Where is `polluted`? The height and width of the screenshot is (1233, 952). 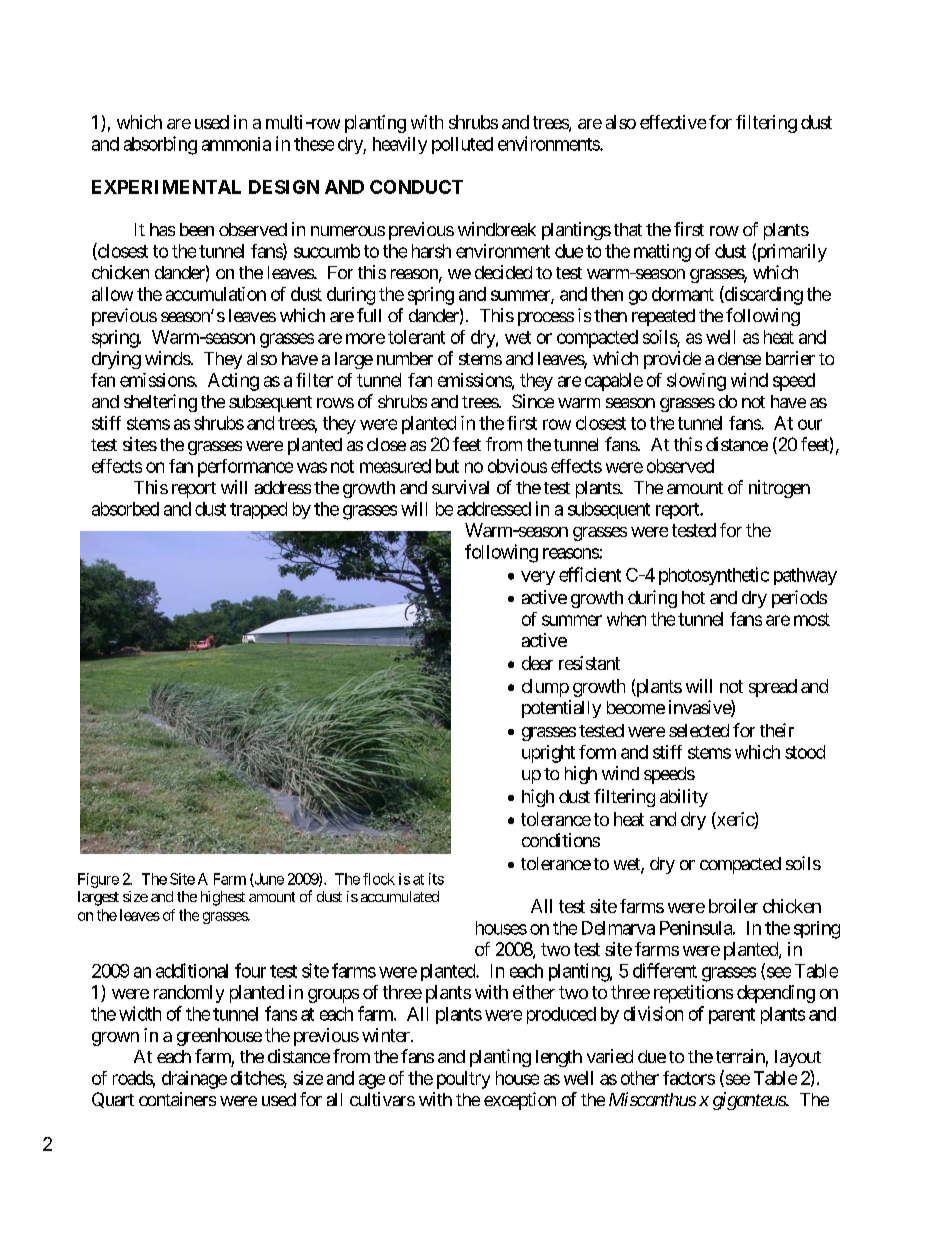
polluted is located at coordinates (462, 145).
